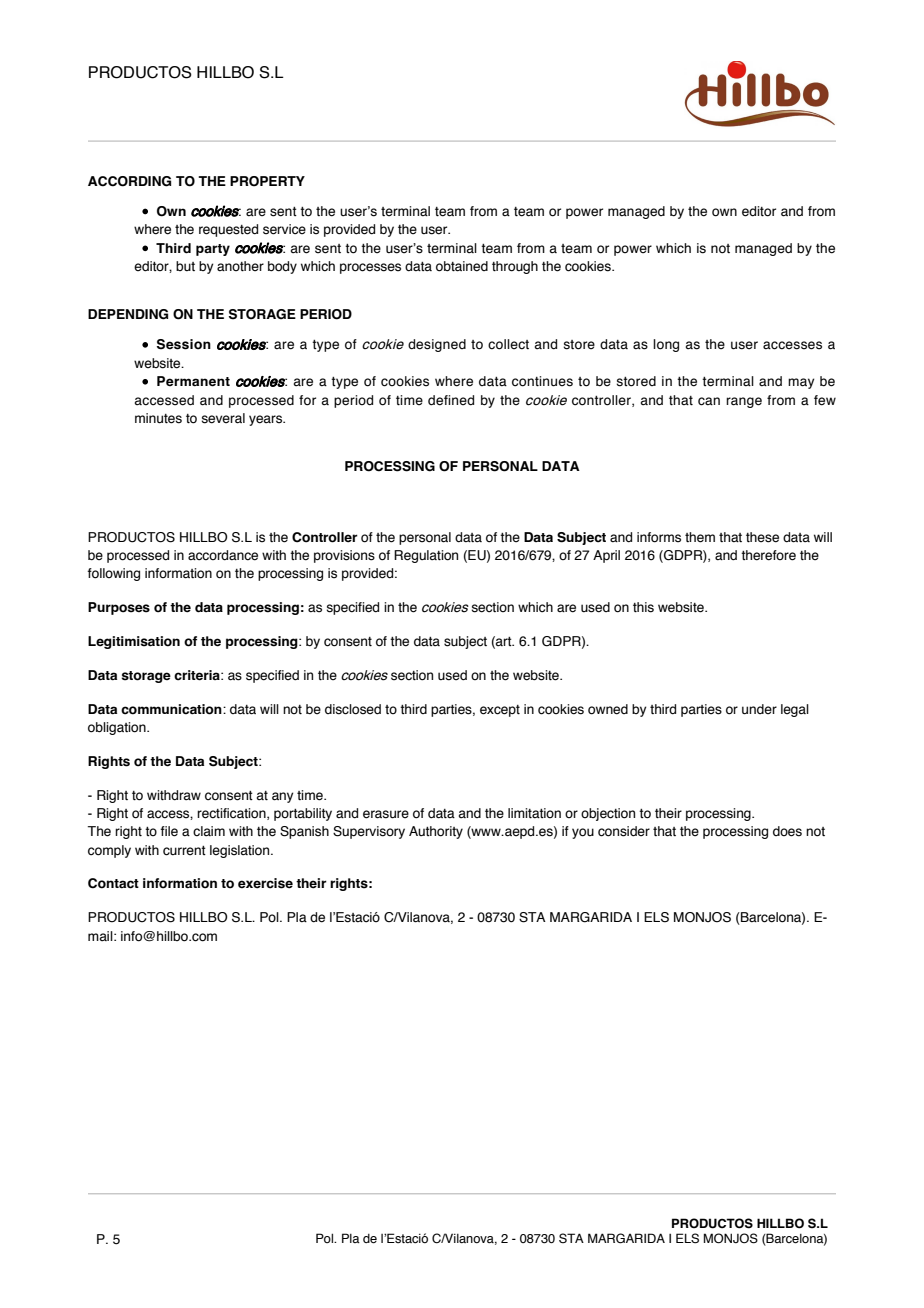 The width and height of the image is (924, 1308). Describe the element at coordinates (762, 537) in the image. I see `these` at that location.
